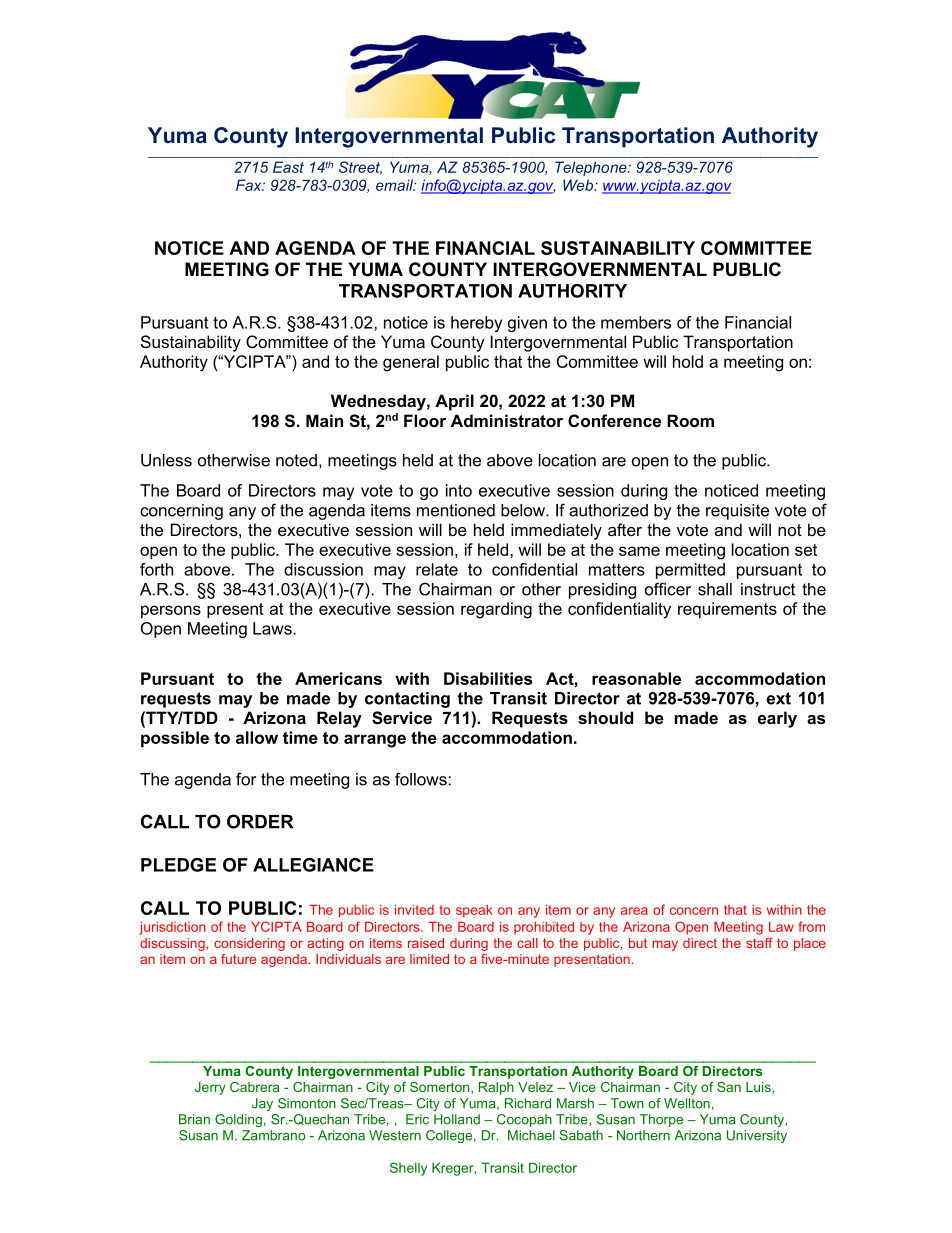 This document has width=952, height=1233. Describe the element at coordinates (296, 460) in the document. I see `noted` at that location.
